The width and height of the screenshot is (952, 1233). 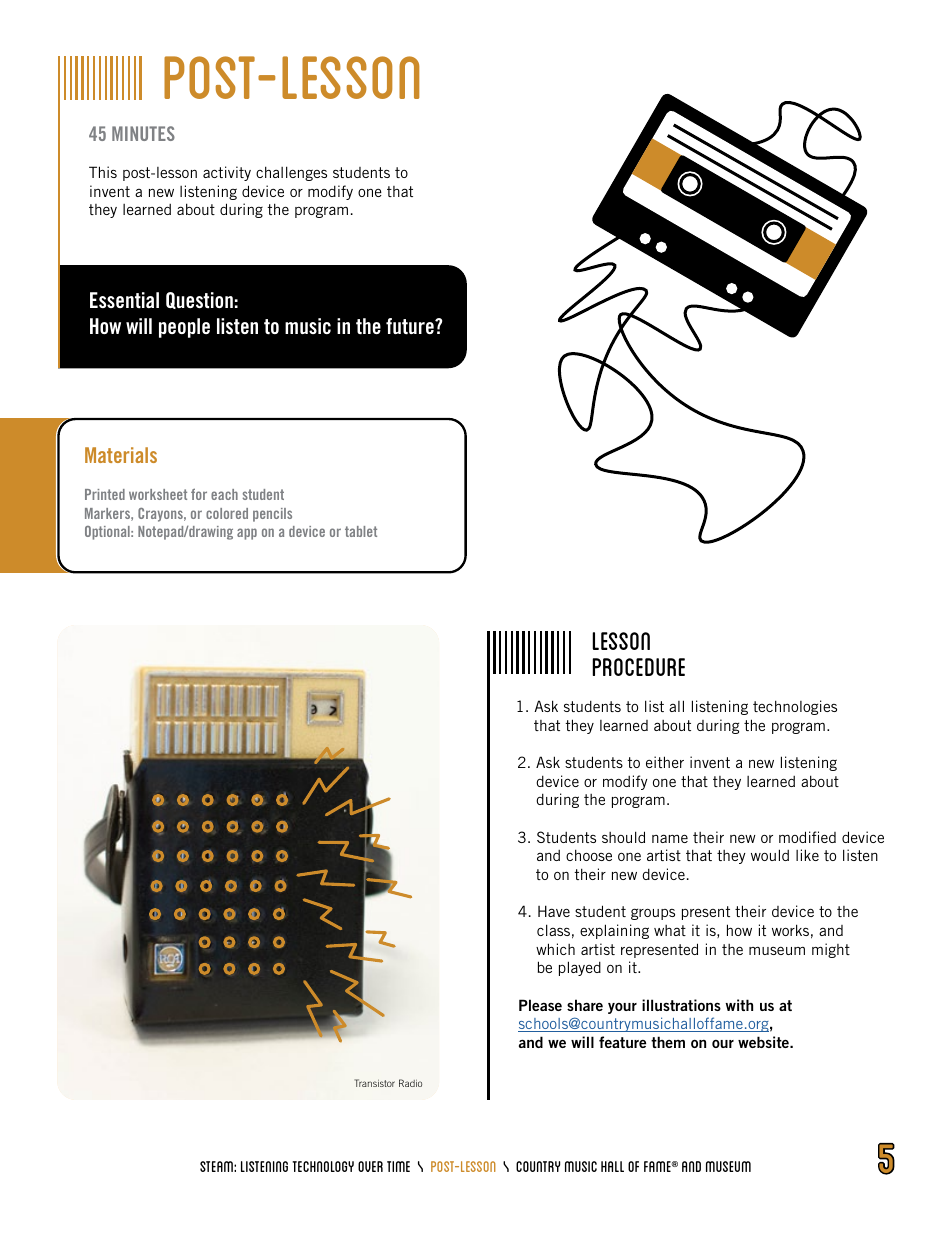 I want to click on PROCEDURE, so click(x=638, y=667).
